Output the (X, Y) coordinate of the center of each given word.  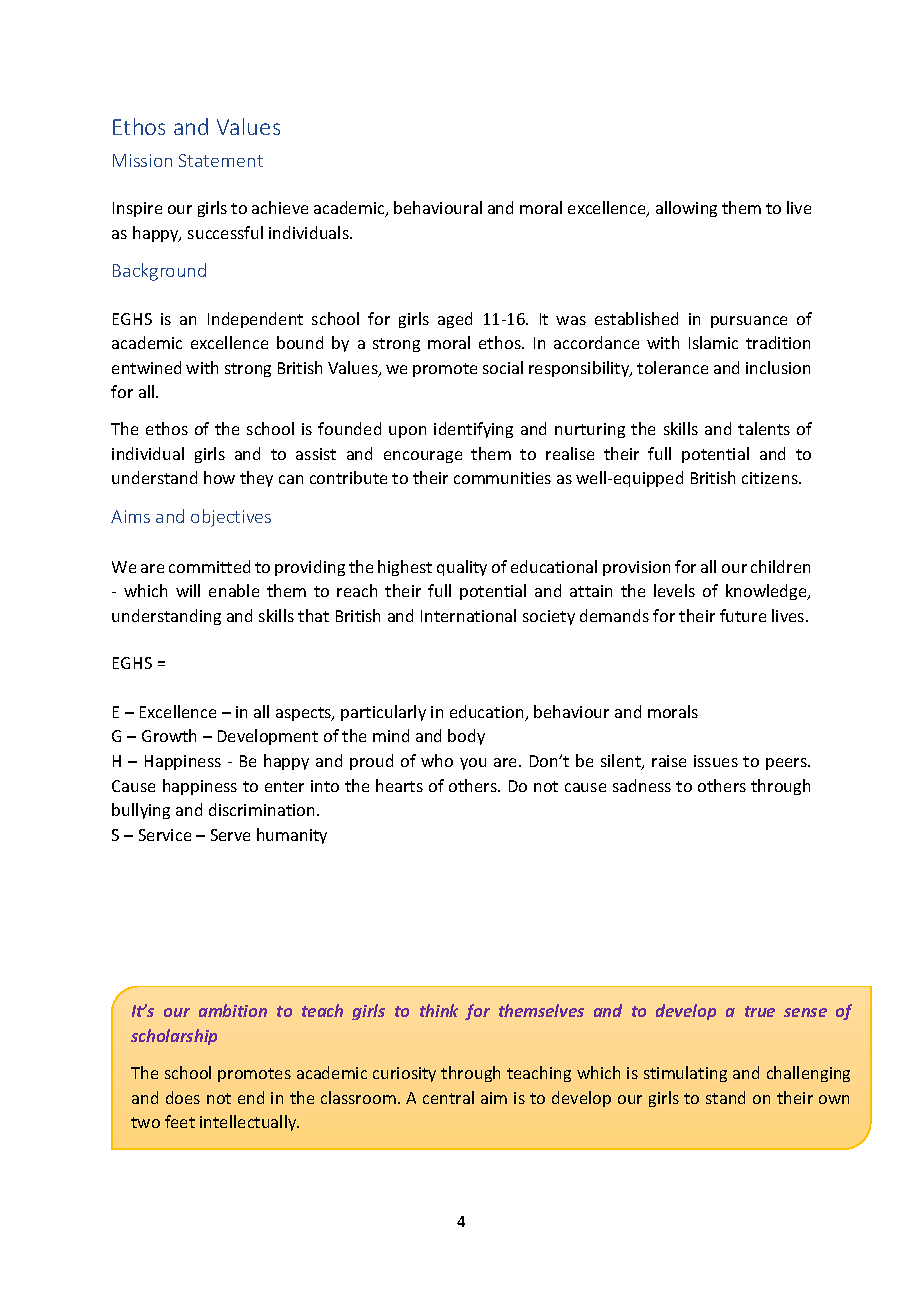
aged (455, 320)
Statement (221, 160)
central (448, 1097)
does (183, 1097)
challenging (808, 1074)
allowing (686, 209)
